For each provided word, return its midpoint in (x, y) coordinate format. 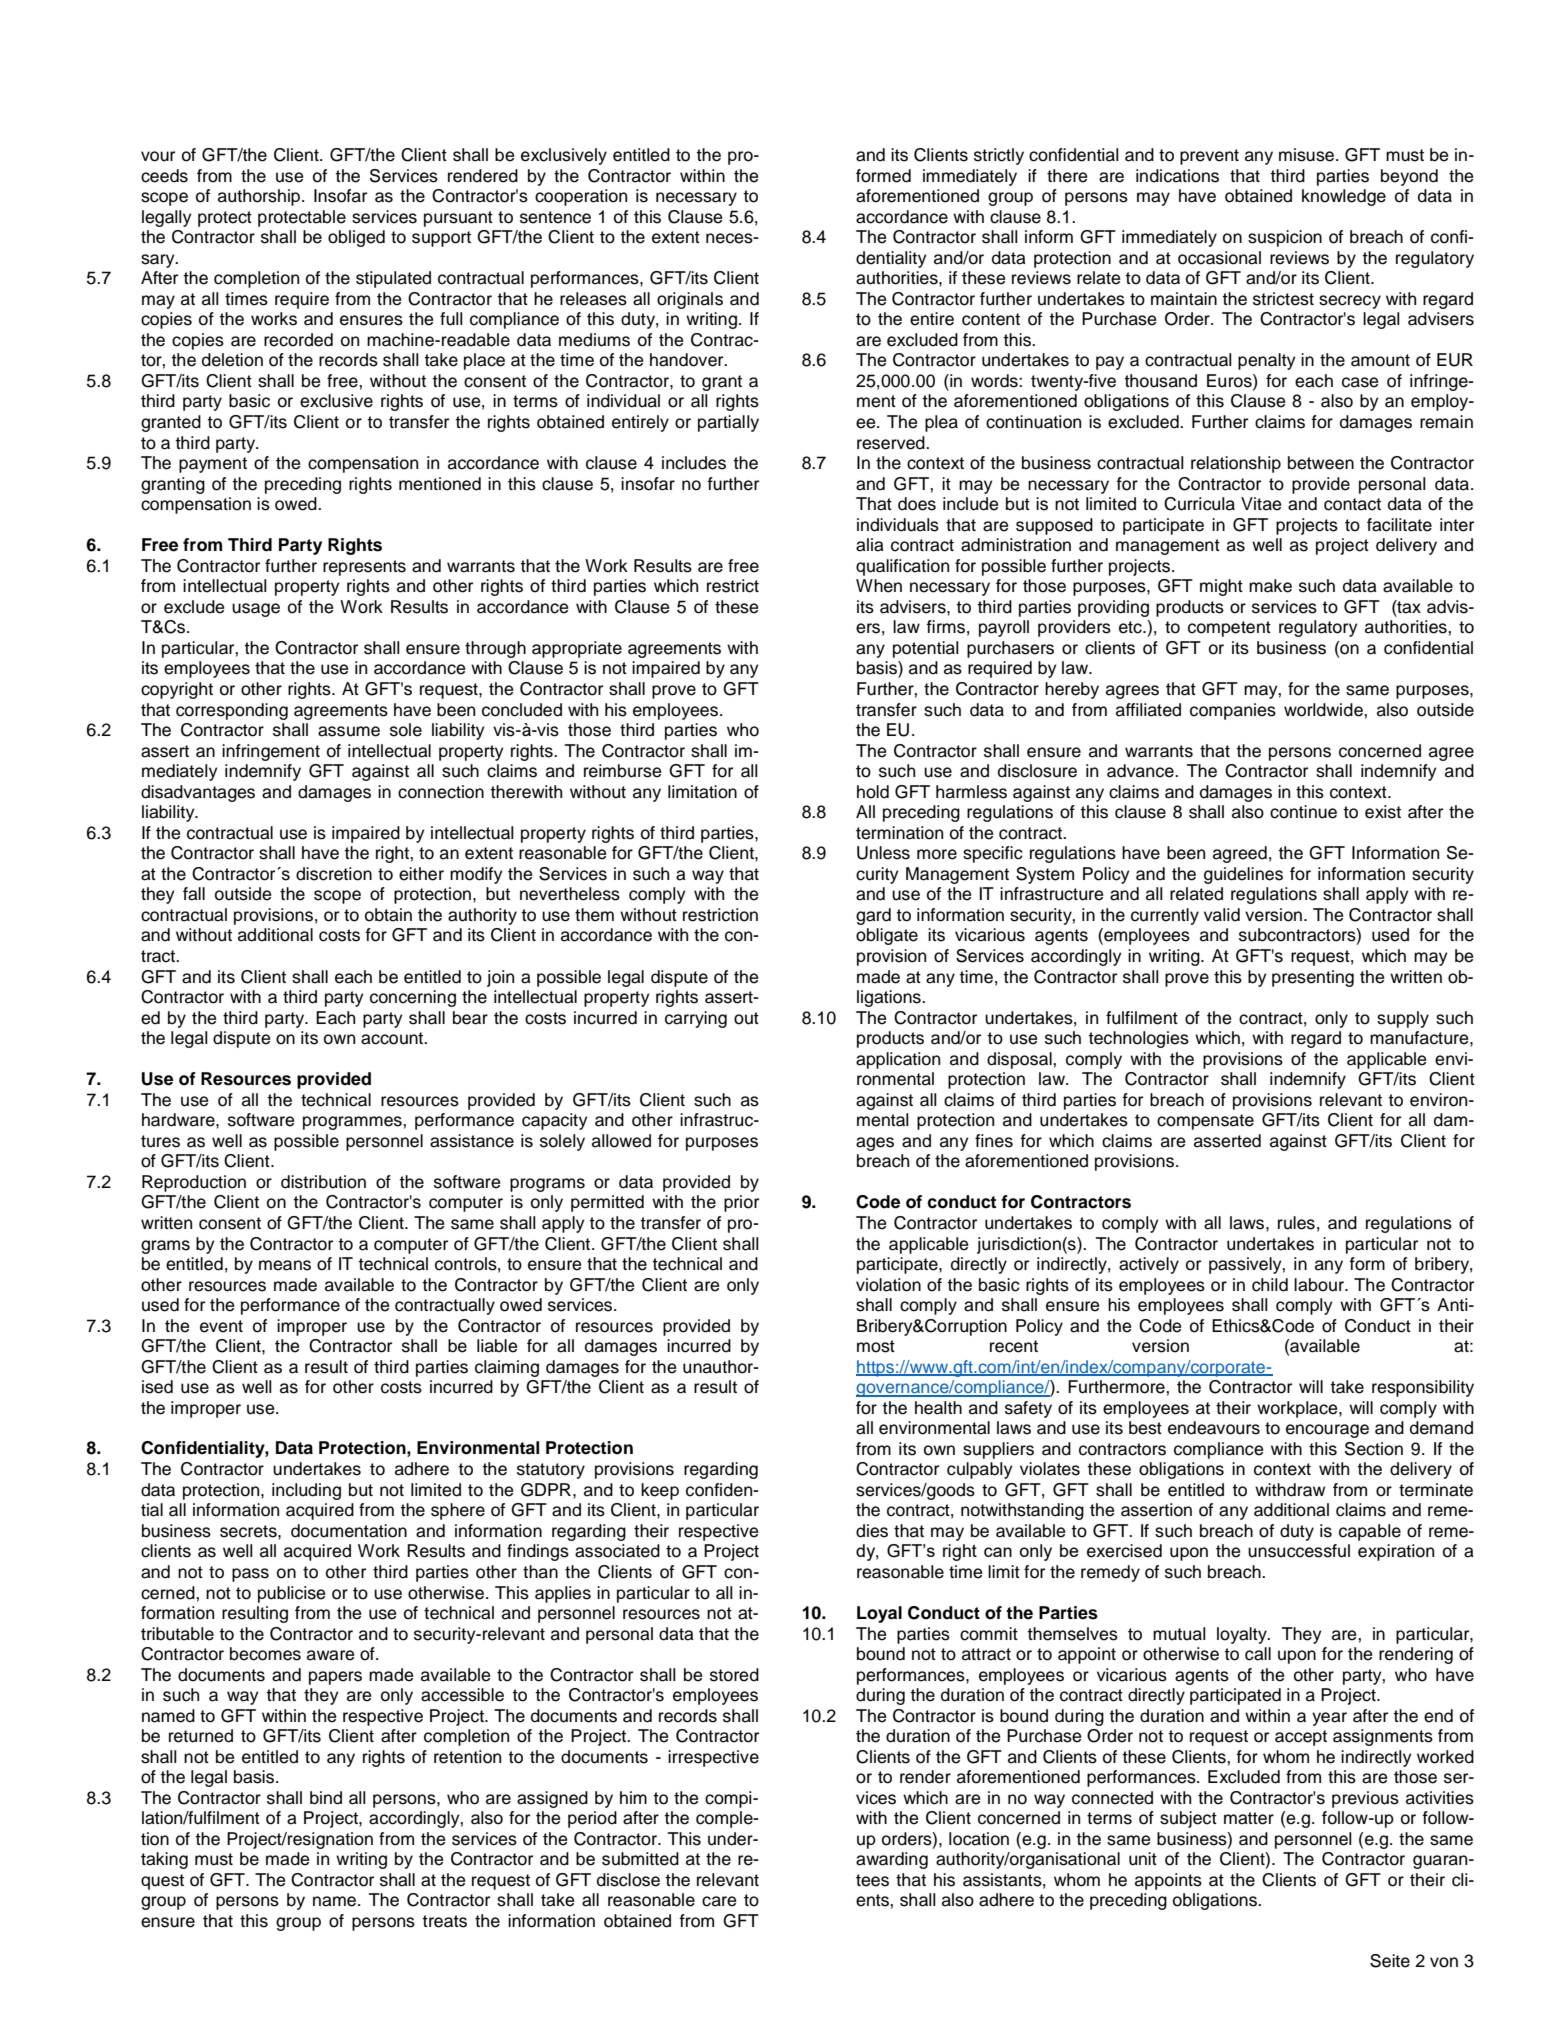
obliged (356, 238)
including (306, 1491)
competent (1229, 629)
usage (256, 610)
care (719, 1901)
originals (690, 300)
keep (660, 1491)
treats (444, 1921)
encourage (1327, 1431)
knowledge (1344, 197)
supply (1403, 1019)
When (879, 586)
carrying (696, 1019)
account (393, 1038)
